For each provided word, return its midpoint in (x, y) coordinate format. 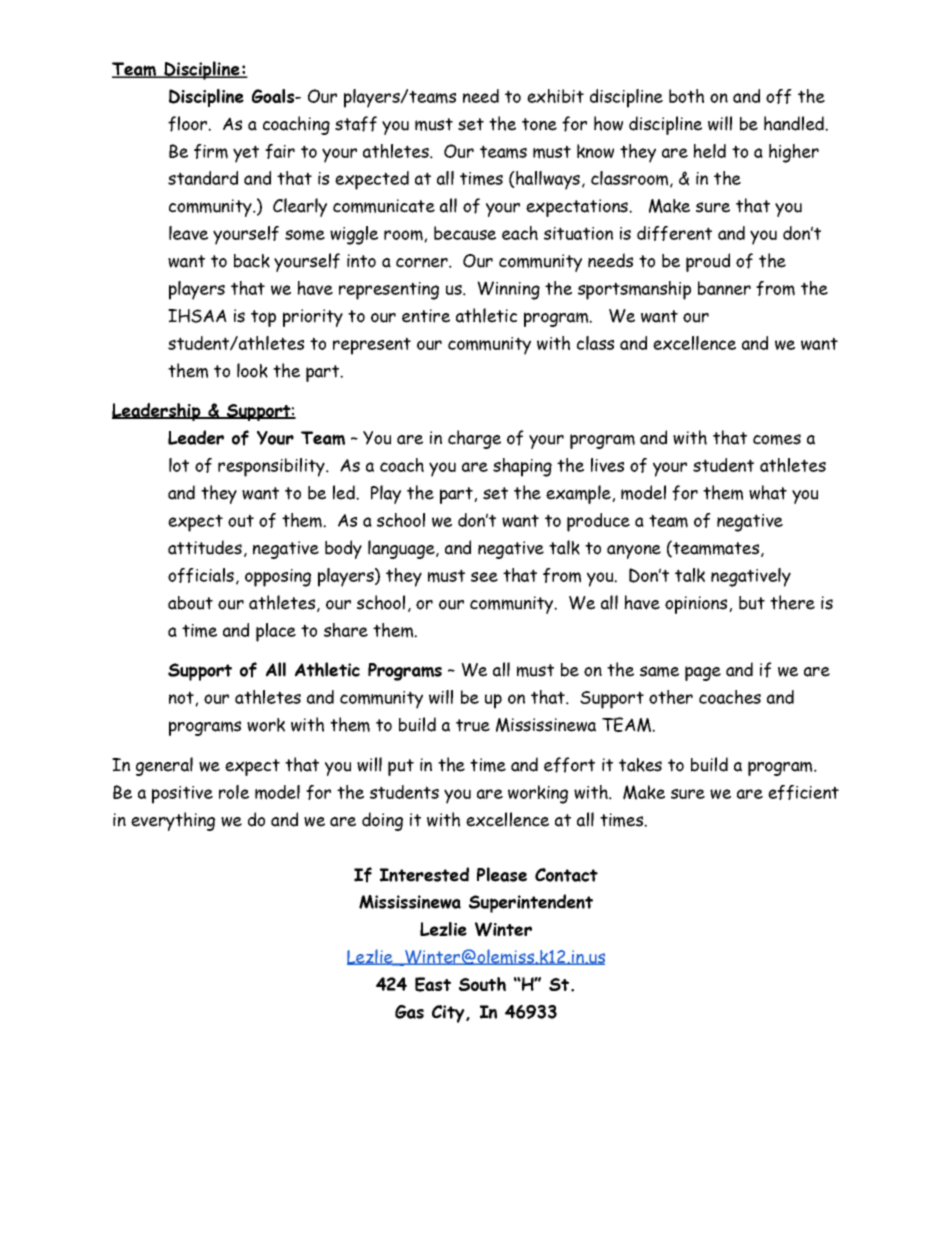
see (484, 577)
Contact (566, 875)
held (709, 151)
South (482, 984)
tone (539, 124)
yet (246, 154)
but (752, 603)
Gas (409, 1012)
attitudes (205, 547)
